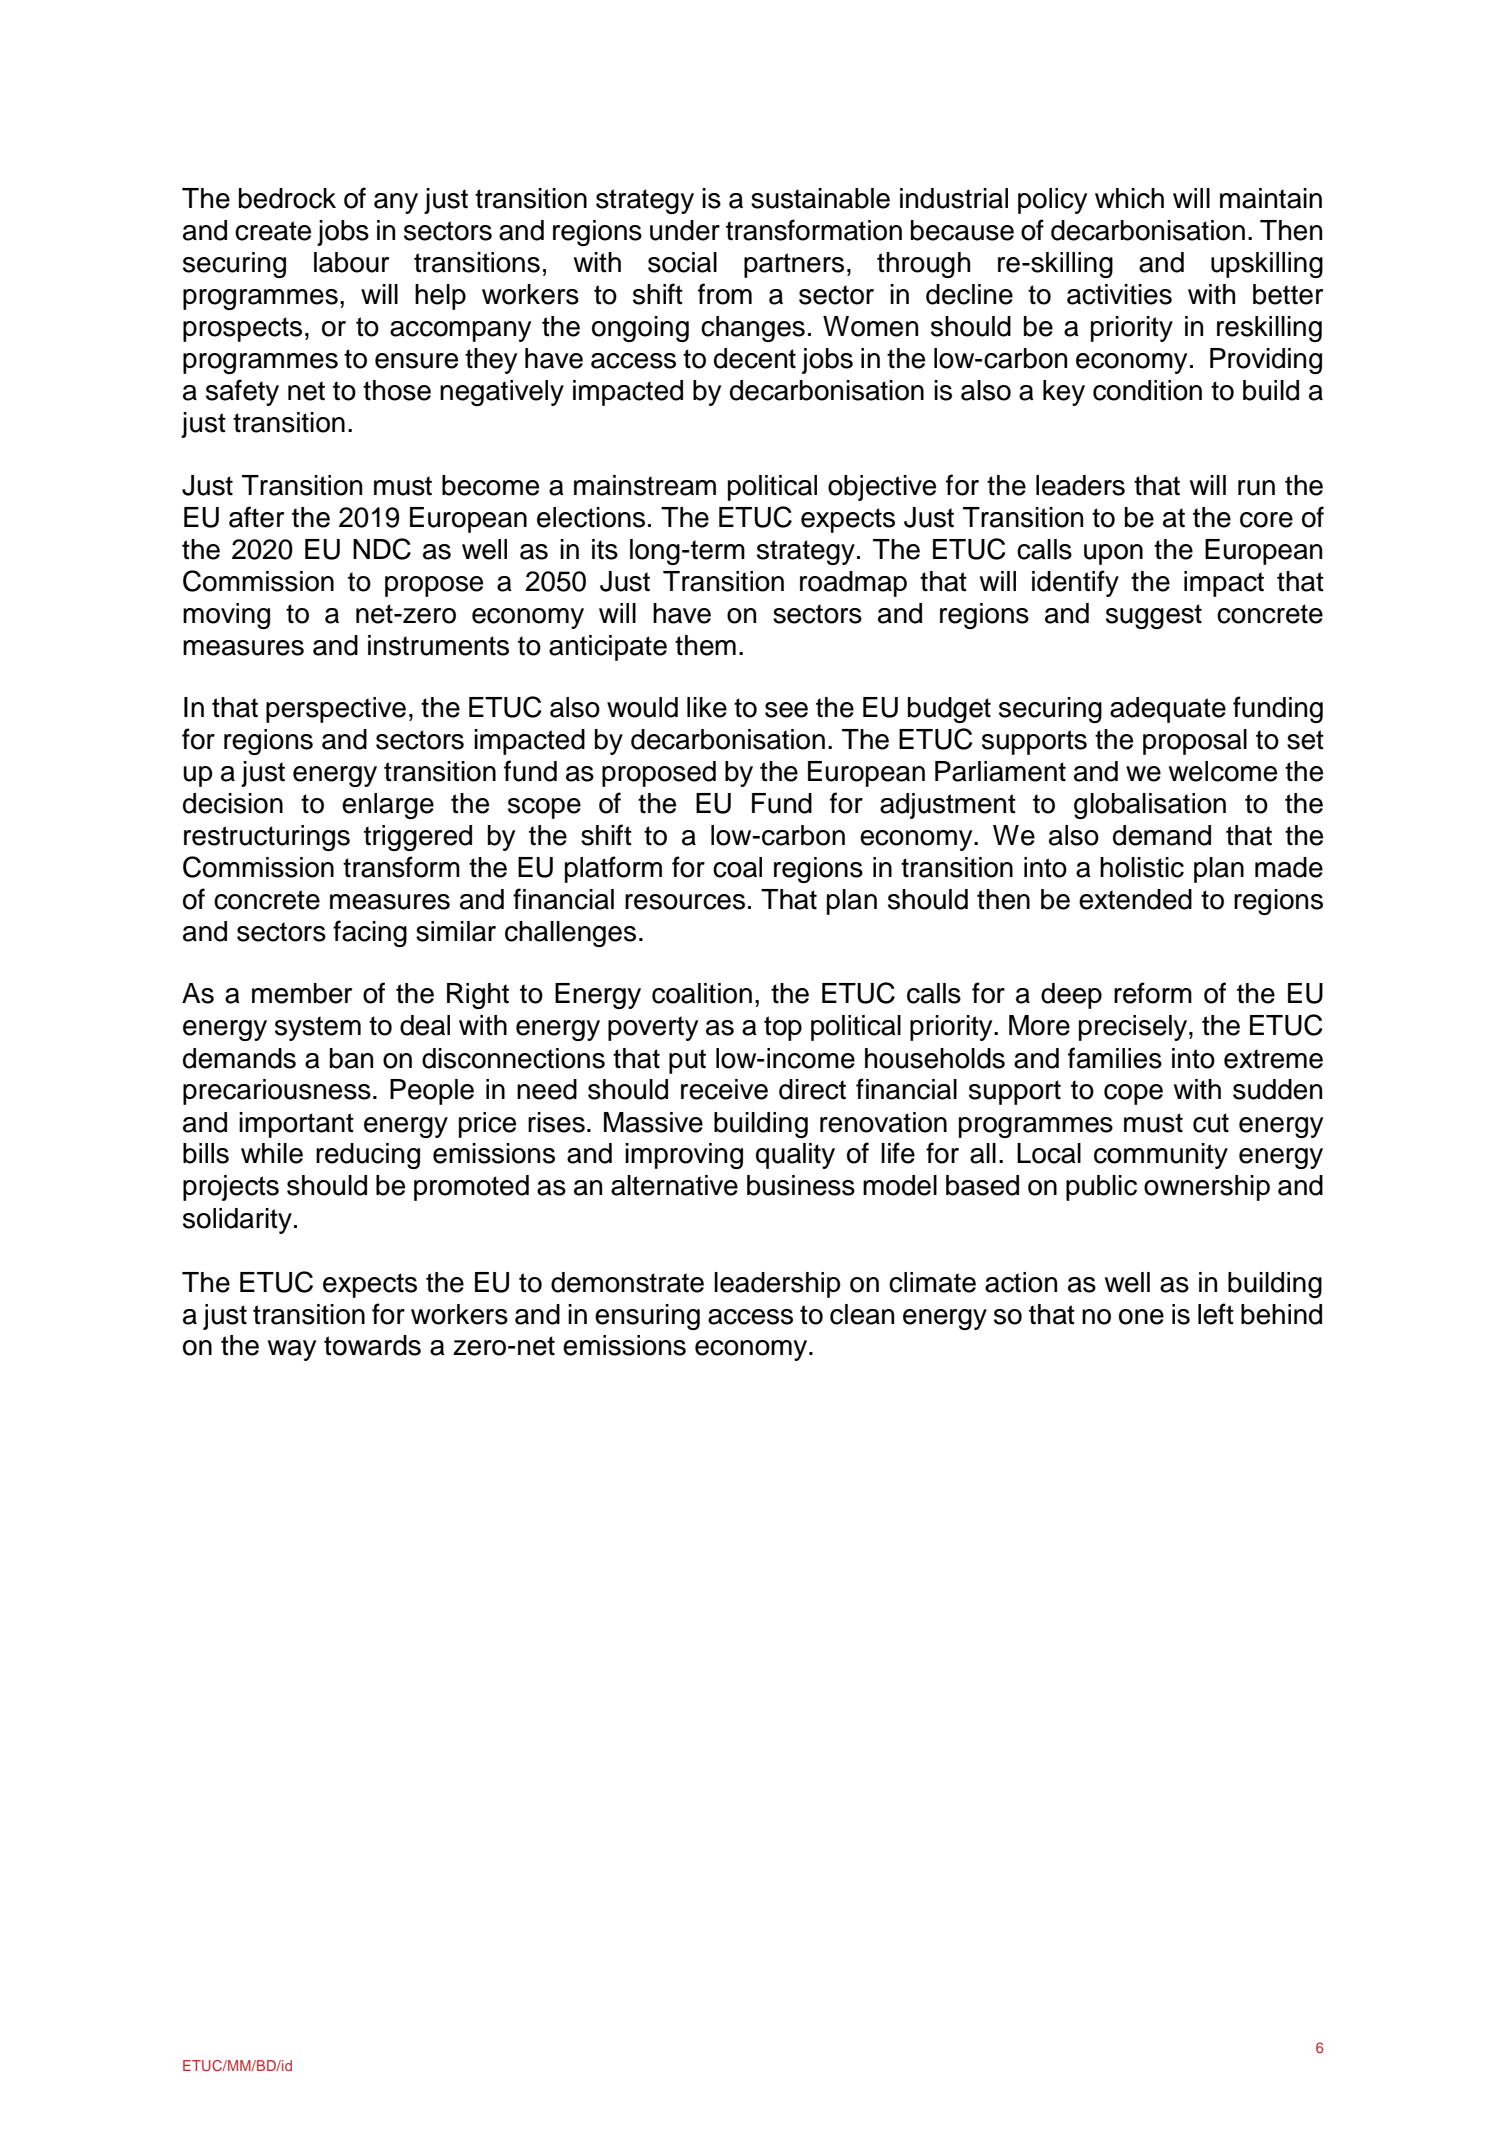 The height and width of the screenshot is (2130, 1506). Describe the element at coordinates (685, 230) in the screenshot. I see `under` at that location.
